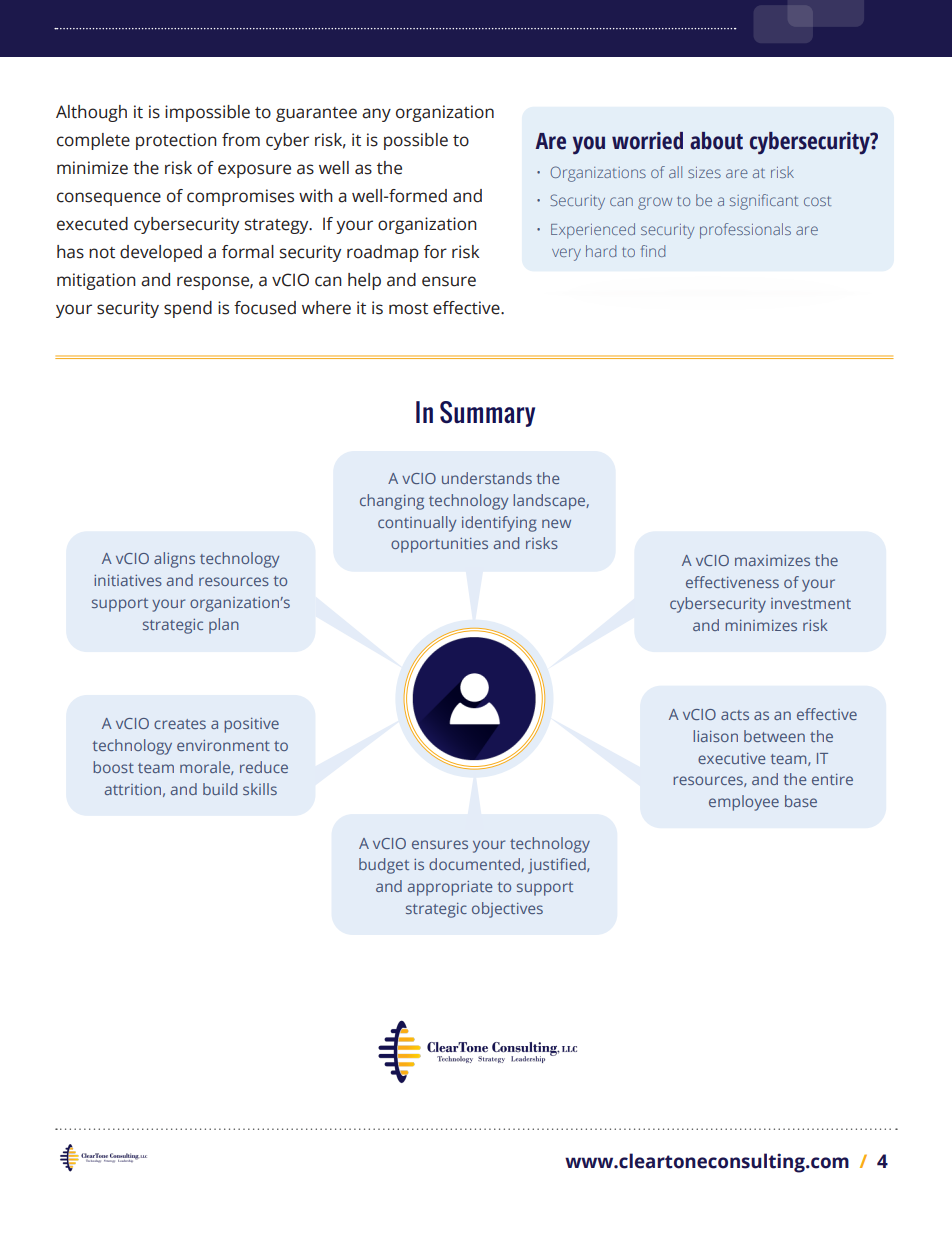 The width and height of the screenshot is (952, 1233). Describe the element at coordinates (716, 141) in the screenshot. I see `about` at that location.
